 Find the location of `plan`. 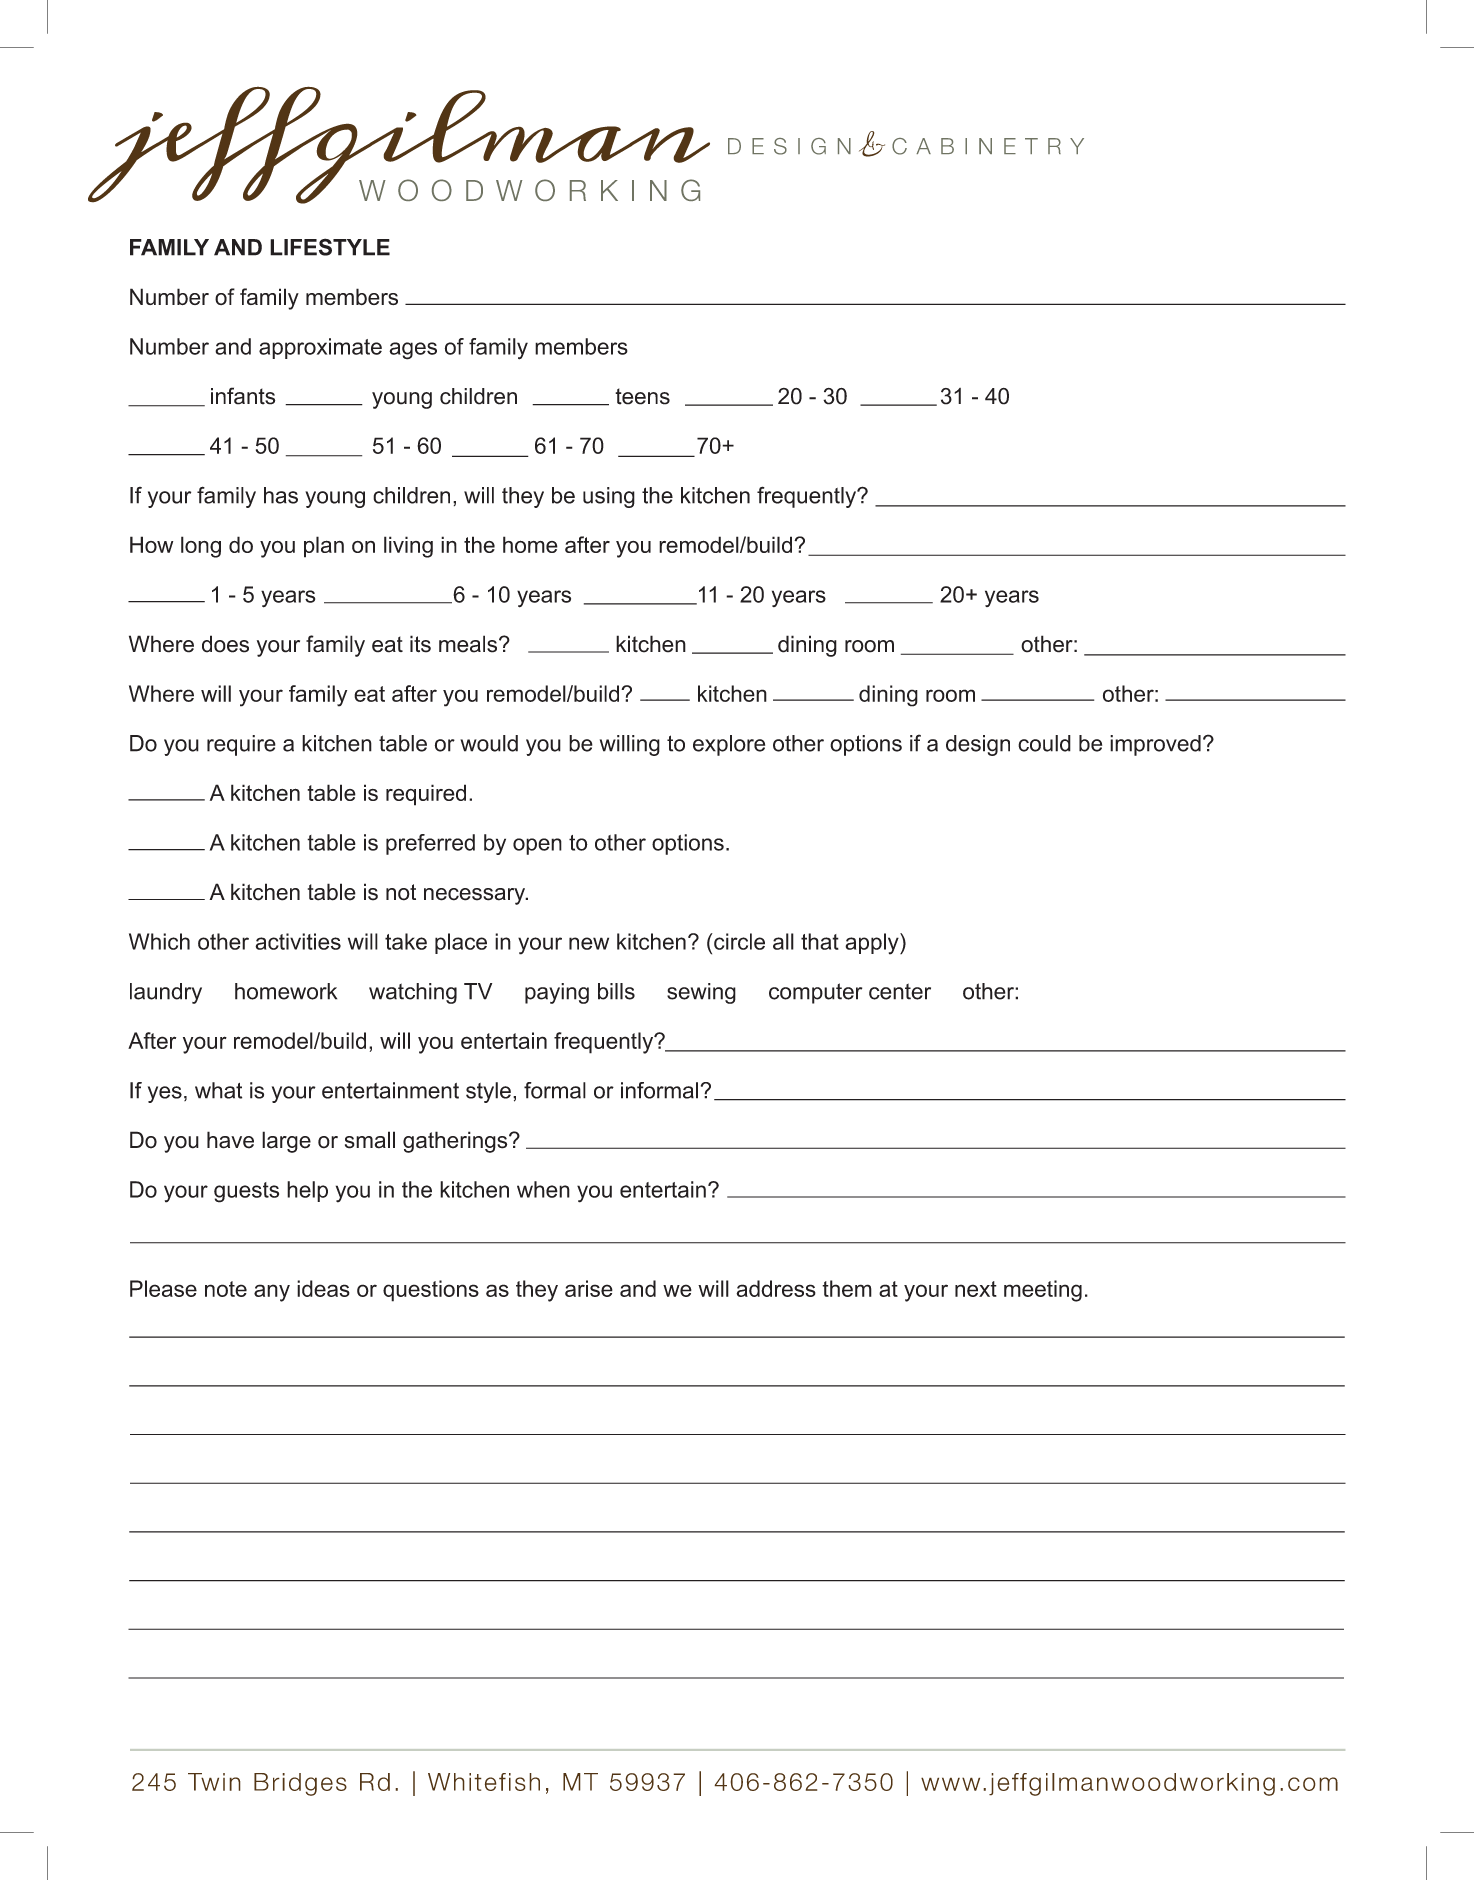

plan is located at coordinates (324, 547).
